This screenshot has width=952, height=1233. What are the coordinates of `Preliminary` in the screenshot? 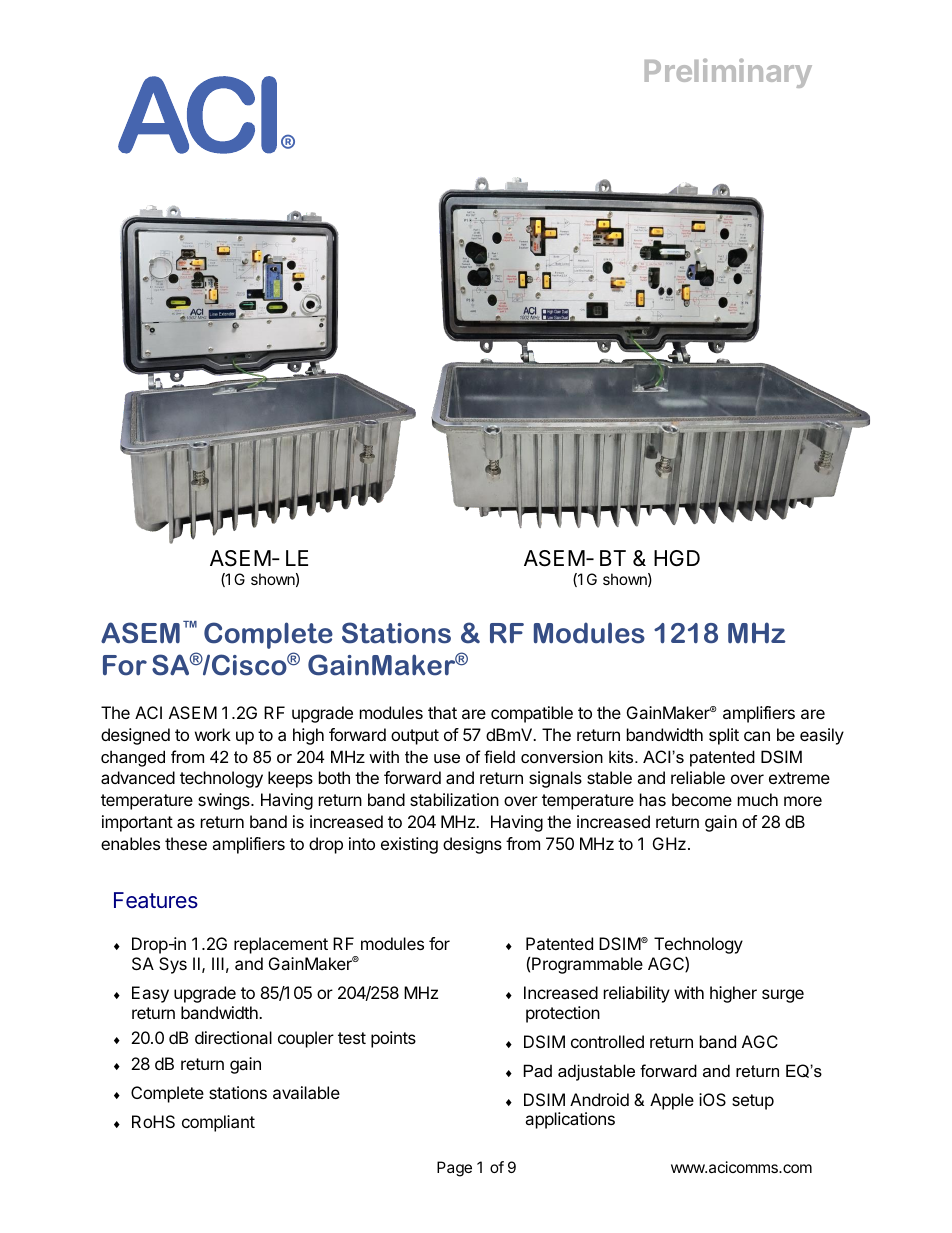 It's located at (728, 73).
